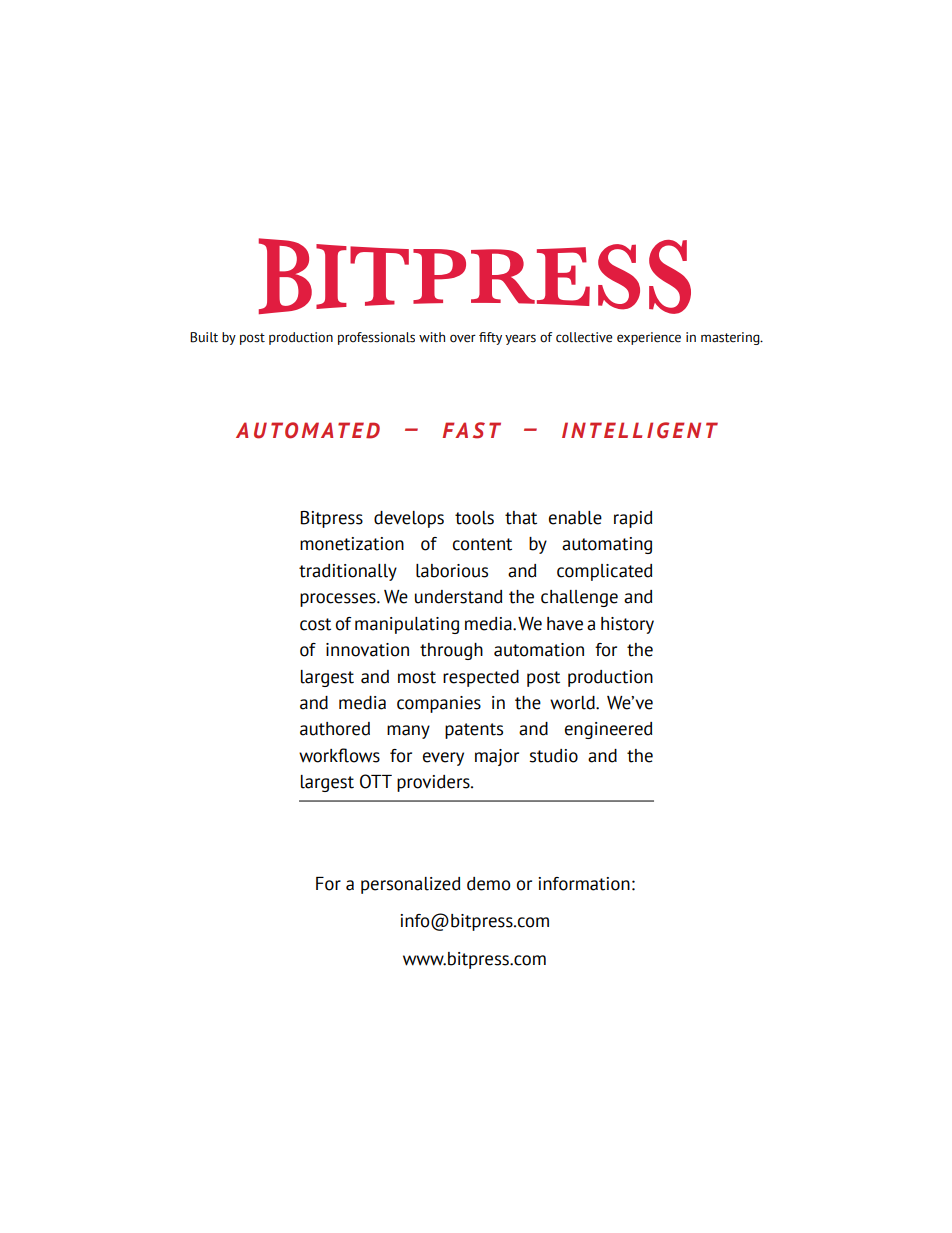  I want to click on rapid, so click(633, 519).
